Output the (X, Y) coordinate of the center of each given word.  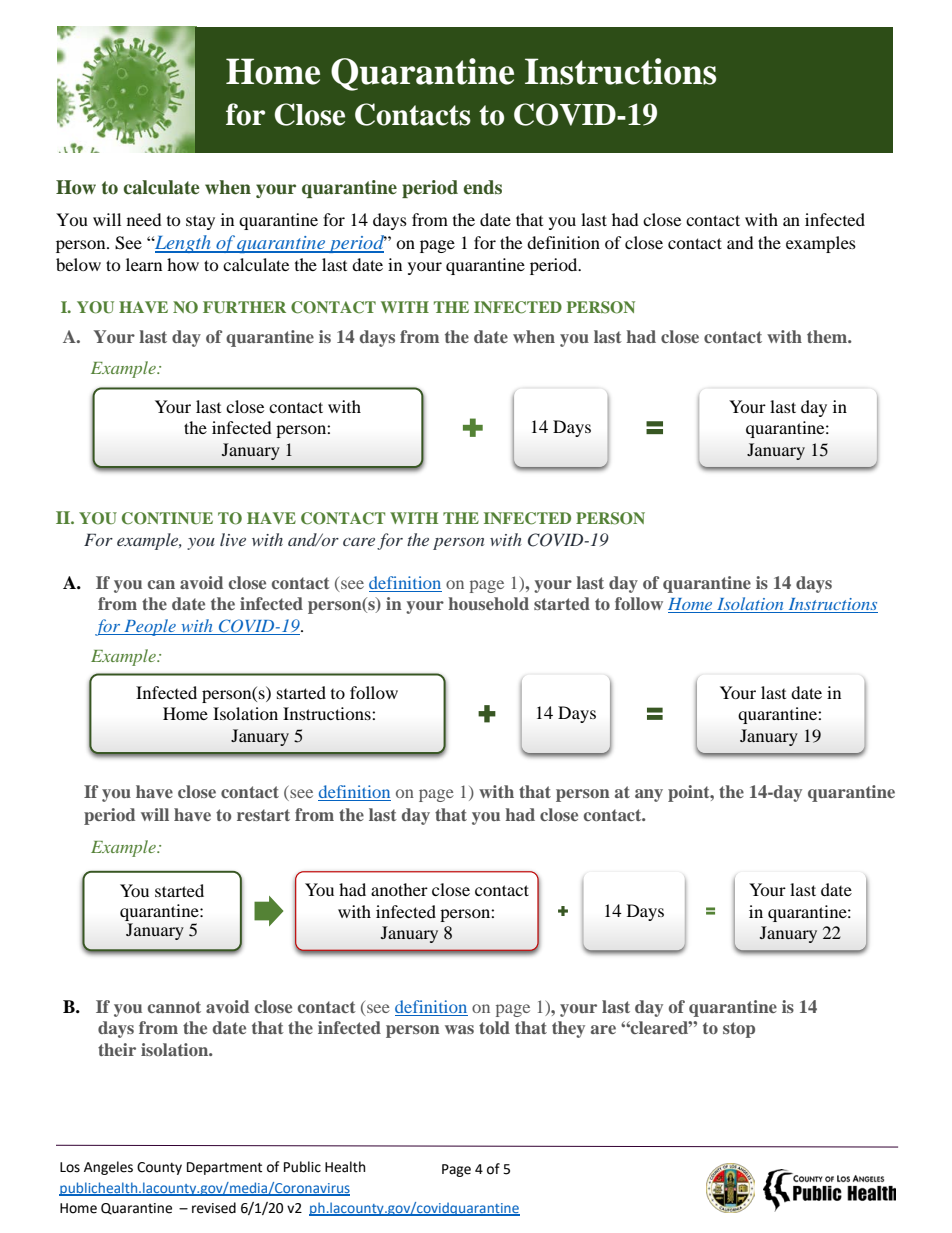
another (399, 889)
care (359, 542)
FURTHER (244, 307)
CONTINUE (167, 518)
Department (224, 1168)
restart (263, 815)
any (649, 795)
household (488, 603)
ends (482, 187)
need (144, 219)
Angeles (108, 1168)
